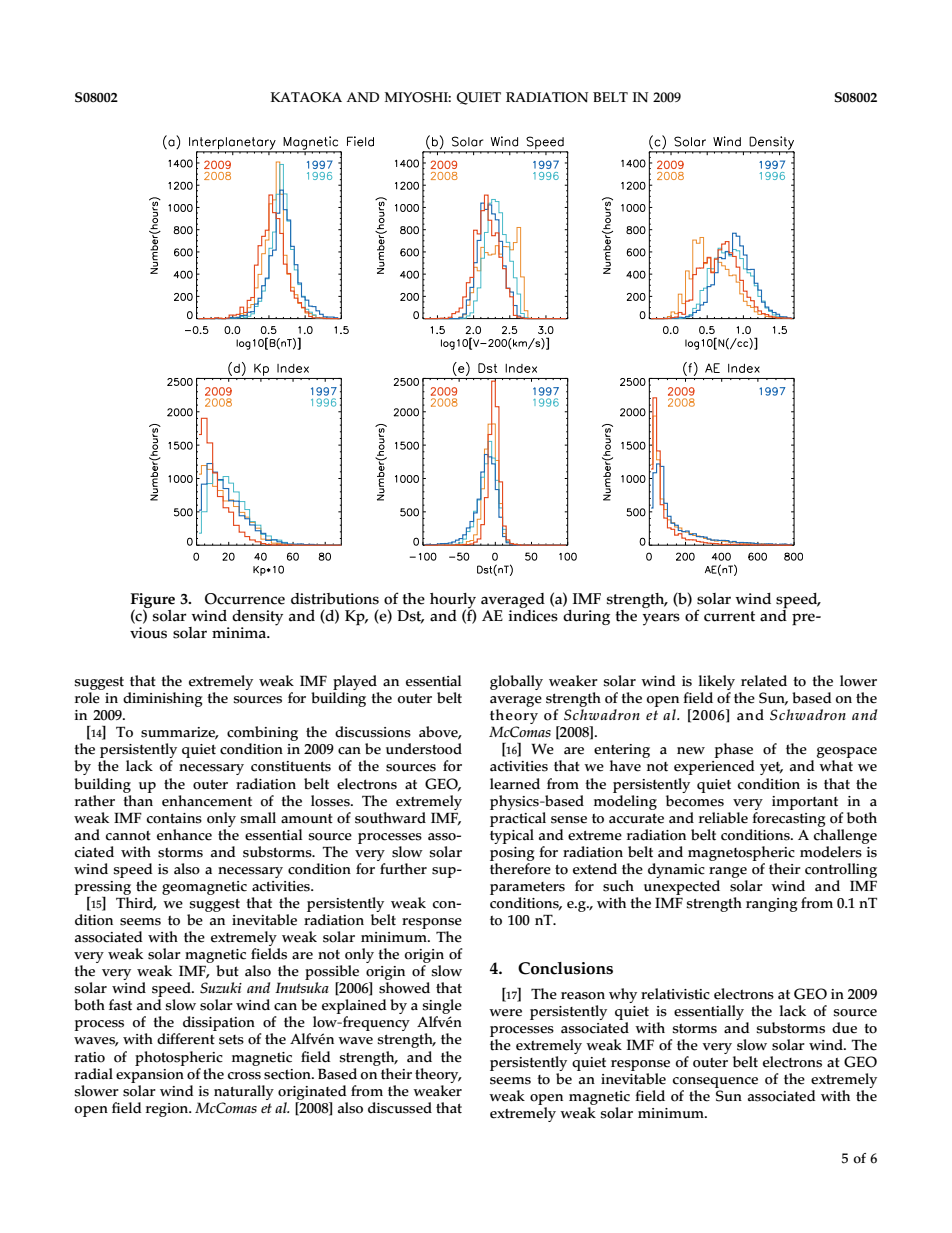 This image has width=952, height=1233. I want to click on region, so click(168, 1110).
